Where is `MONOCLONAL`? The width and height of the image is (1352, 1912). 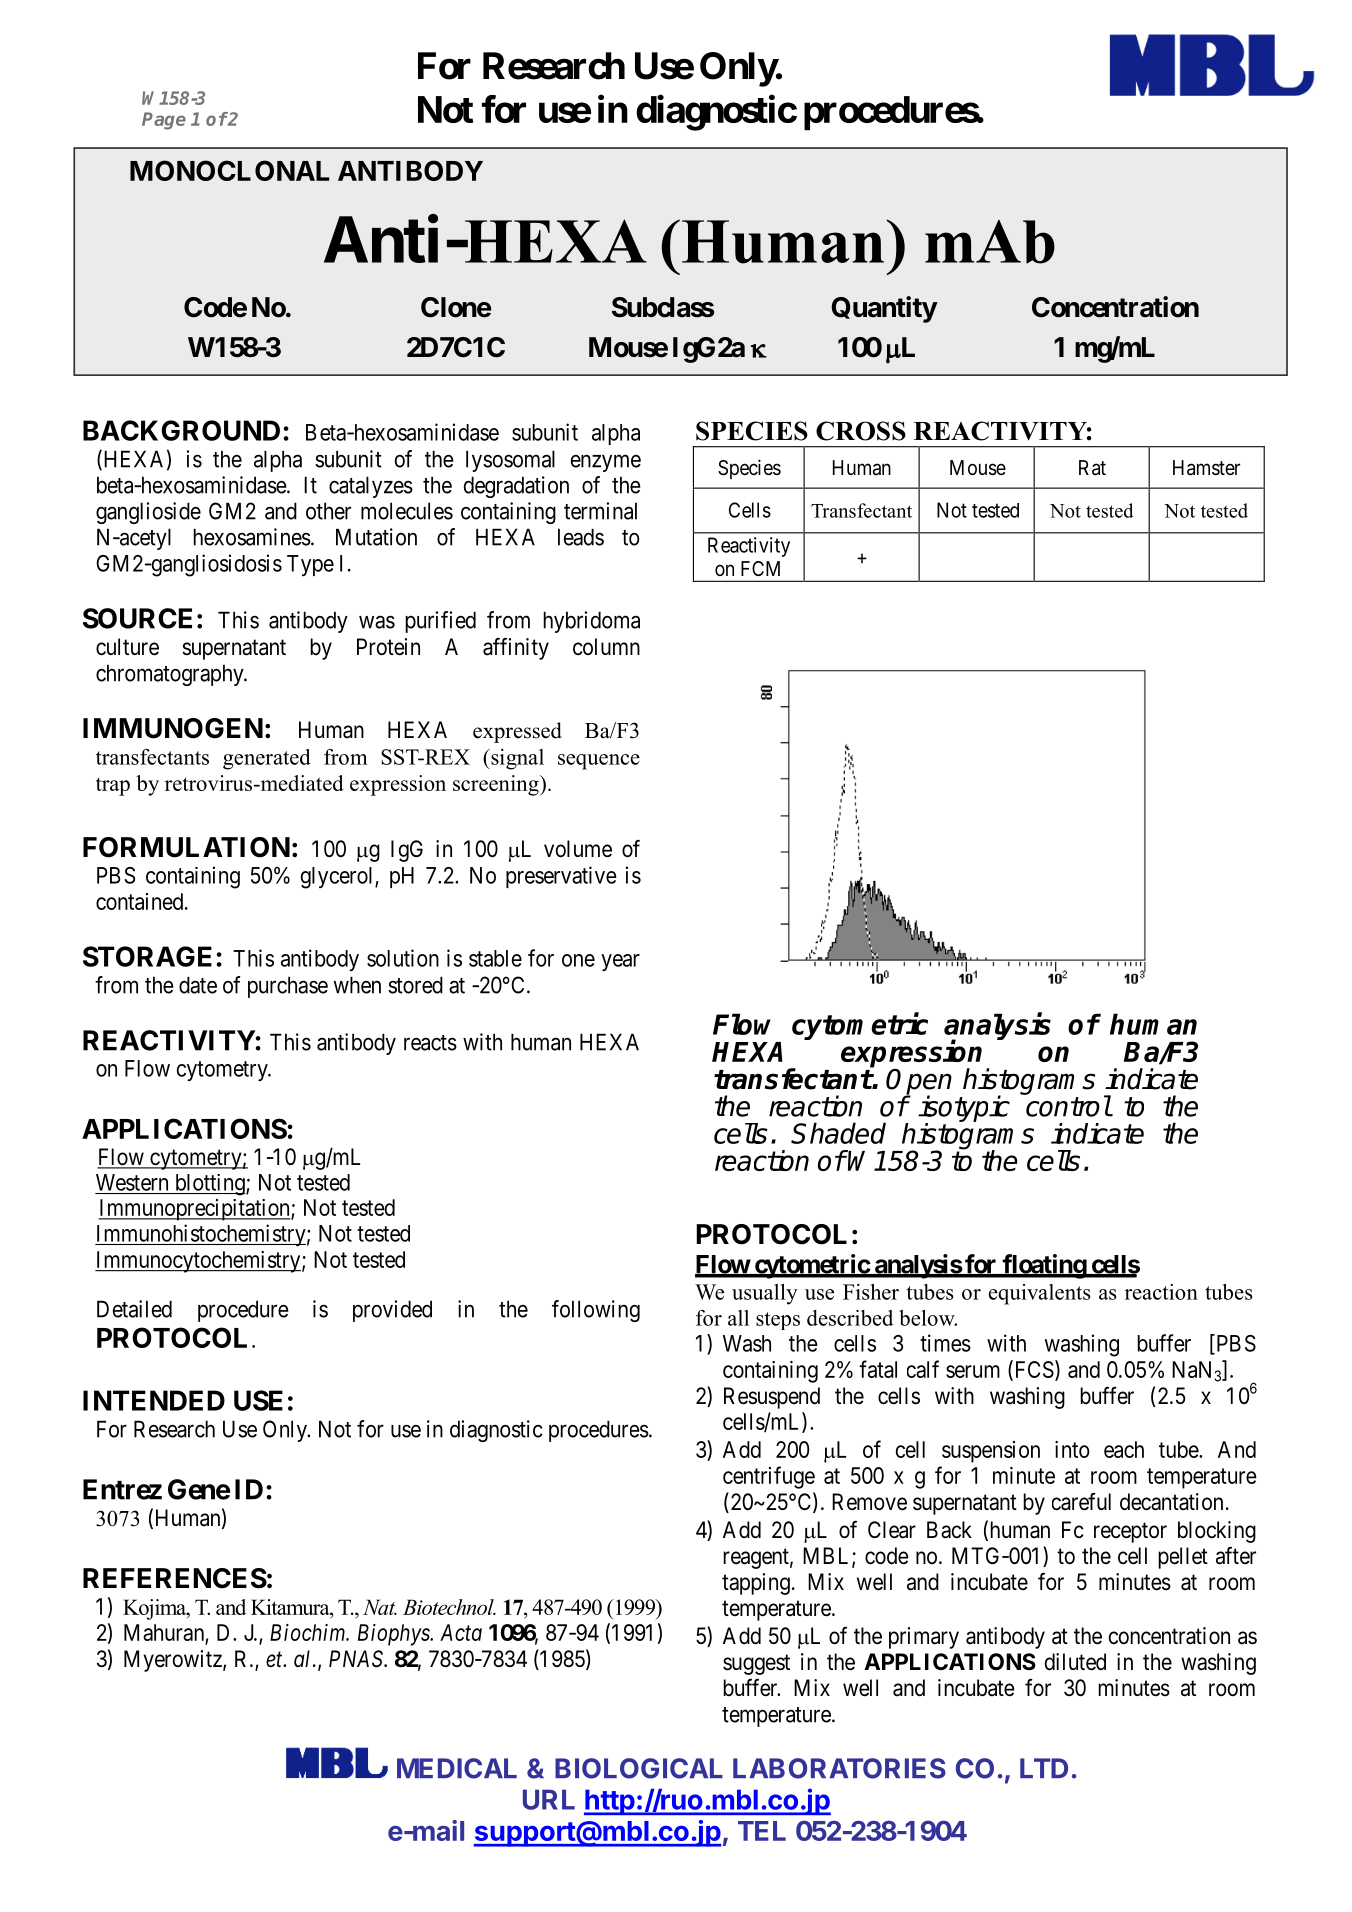 MONOCLONAL is located at coordinates (229, 170).
